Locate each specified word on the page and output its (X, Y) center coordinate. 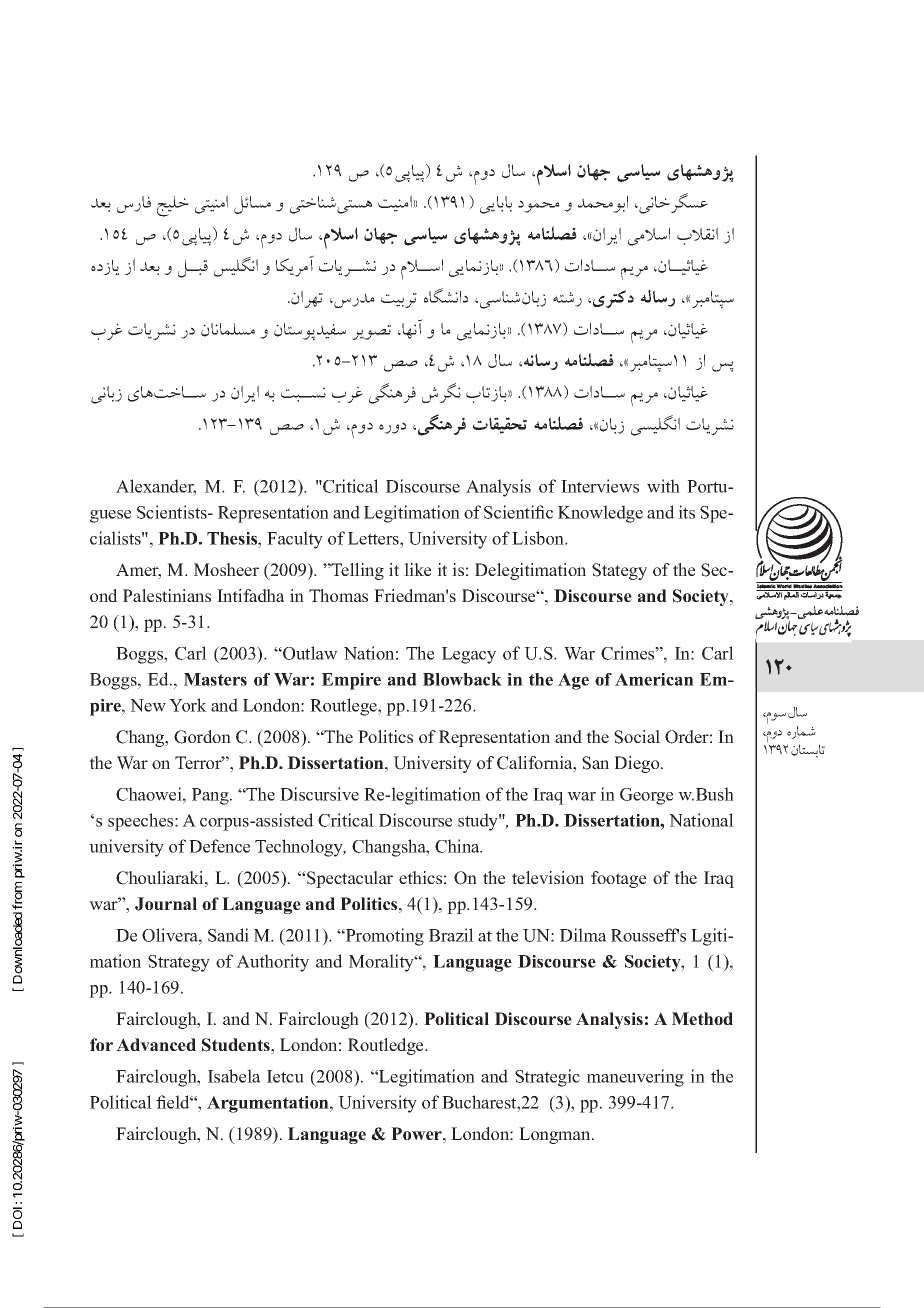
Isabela (234, 1076)
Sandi (228, 935)
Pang (211, 796)
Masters (215, 679)
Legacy (469, 655)
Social (637, 737)
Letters (374, 538)
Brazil (451, 935)
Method (702, 1018)
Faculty (295, 540)
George (646, 796)
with (663, 486)
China (458, 846)
